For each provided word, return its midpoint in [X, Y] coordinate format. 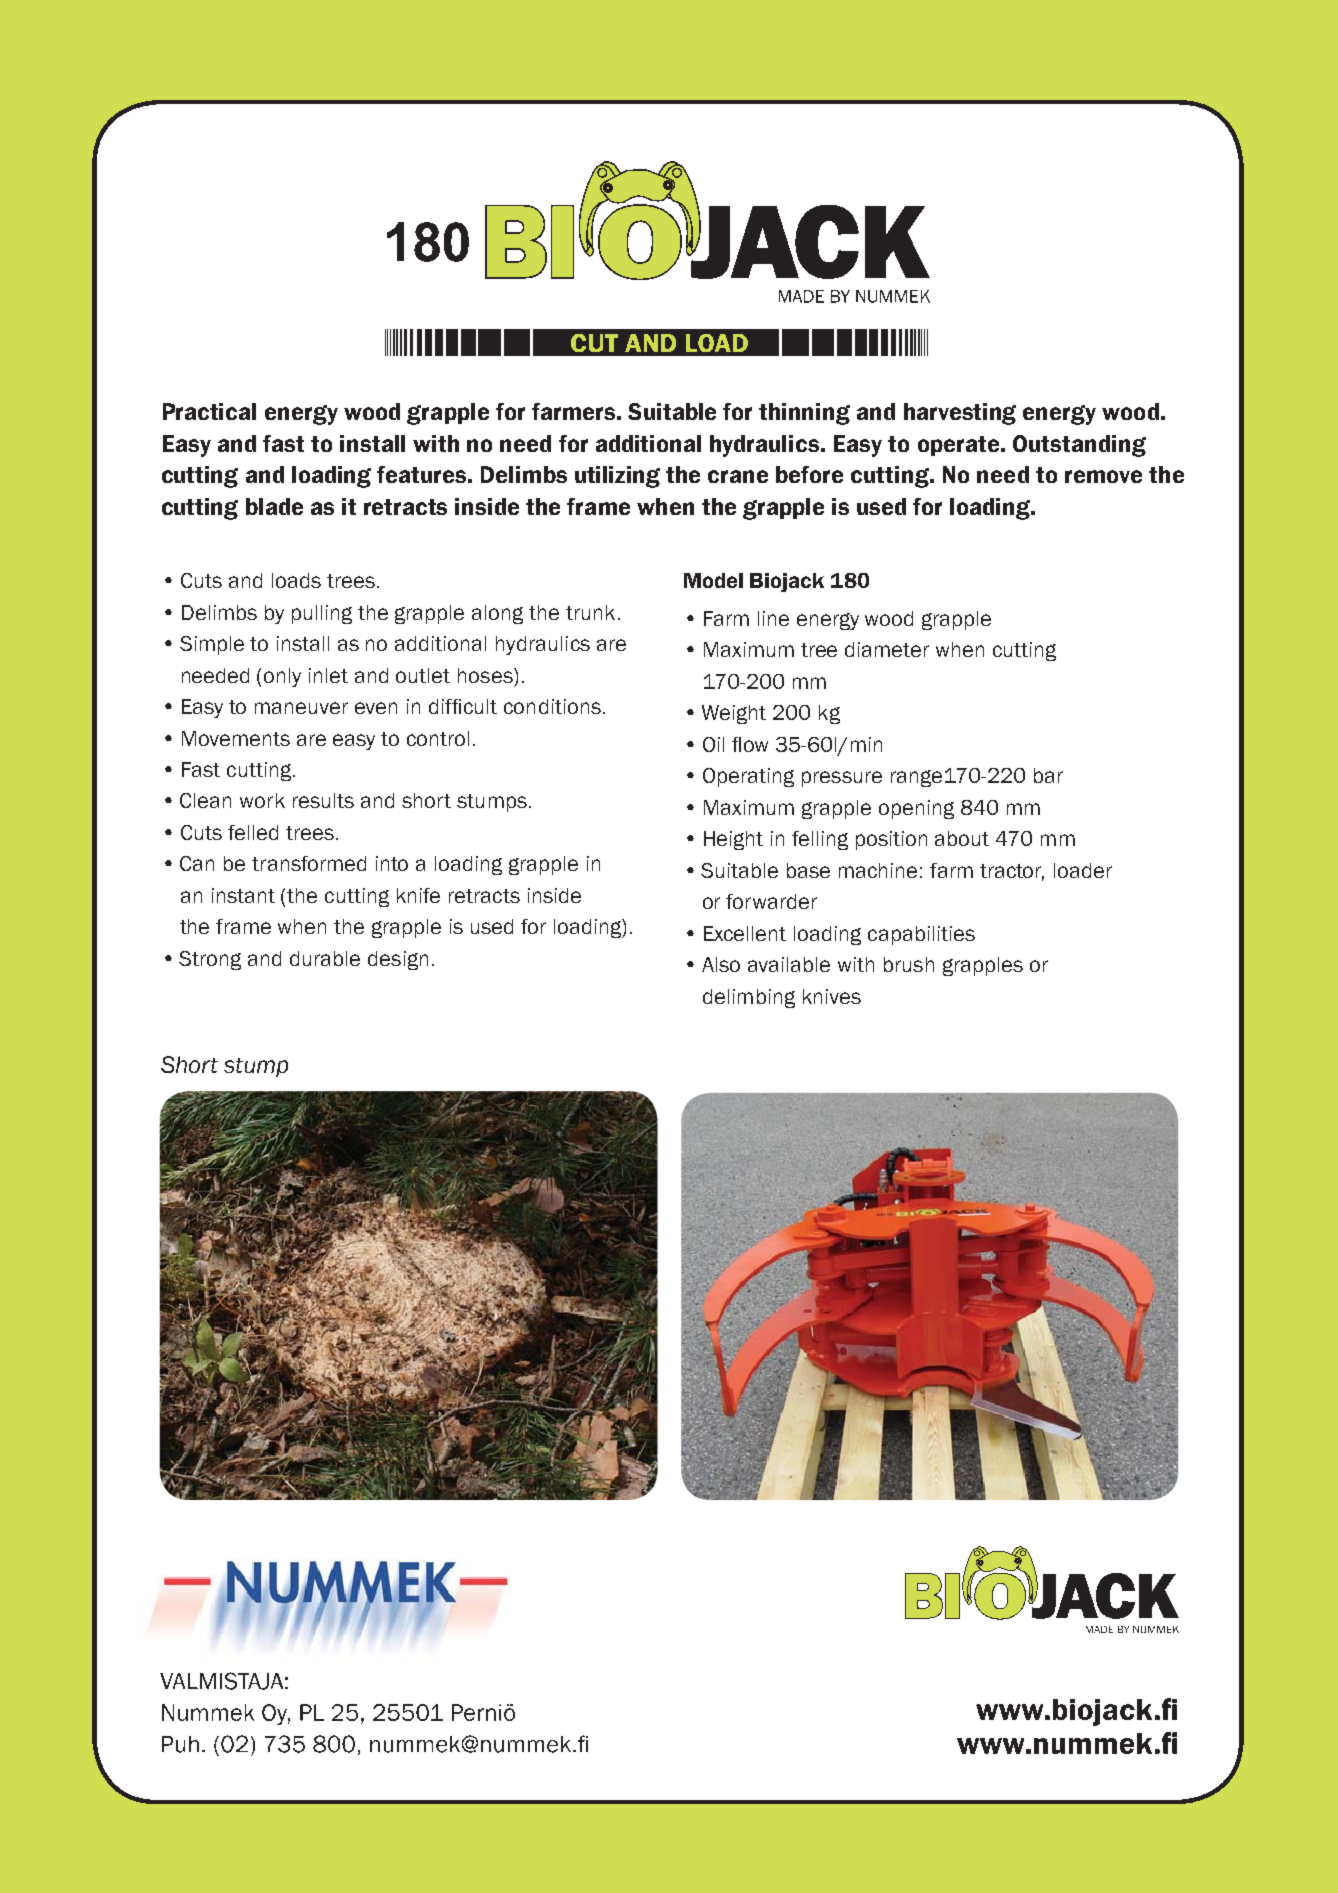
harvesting [960, 414]
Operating [748, 777]
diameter [887, 649]
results [323, 800]
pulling [322, 614]
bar [1048, 775]
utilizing [617, 477]
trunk [590, 612]
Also [721, 964]
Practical [209, 411]
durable [325, 958]
